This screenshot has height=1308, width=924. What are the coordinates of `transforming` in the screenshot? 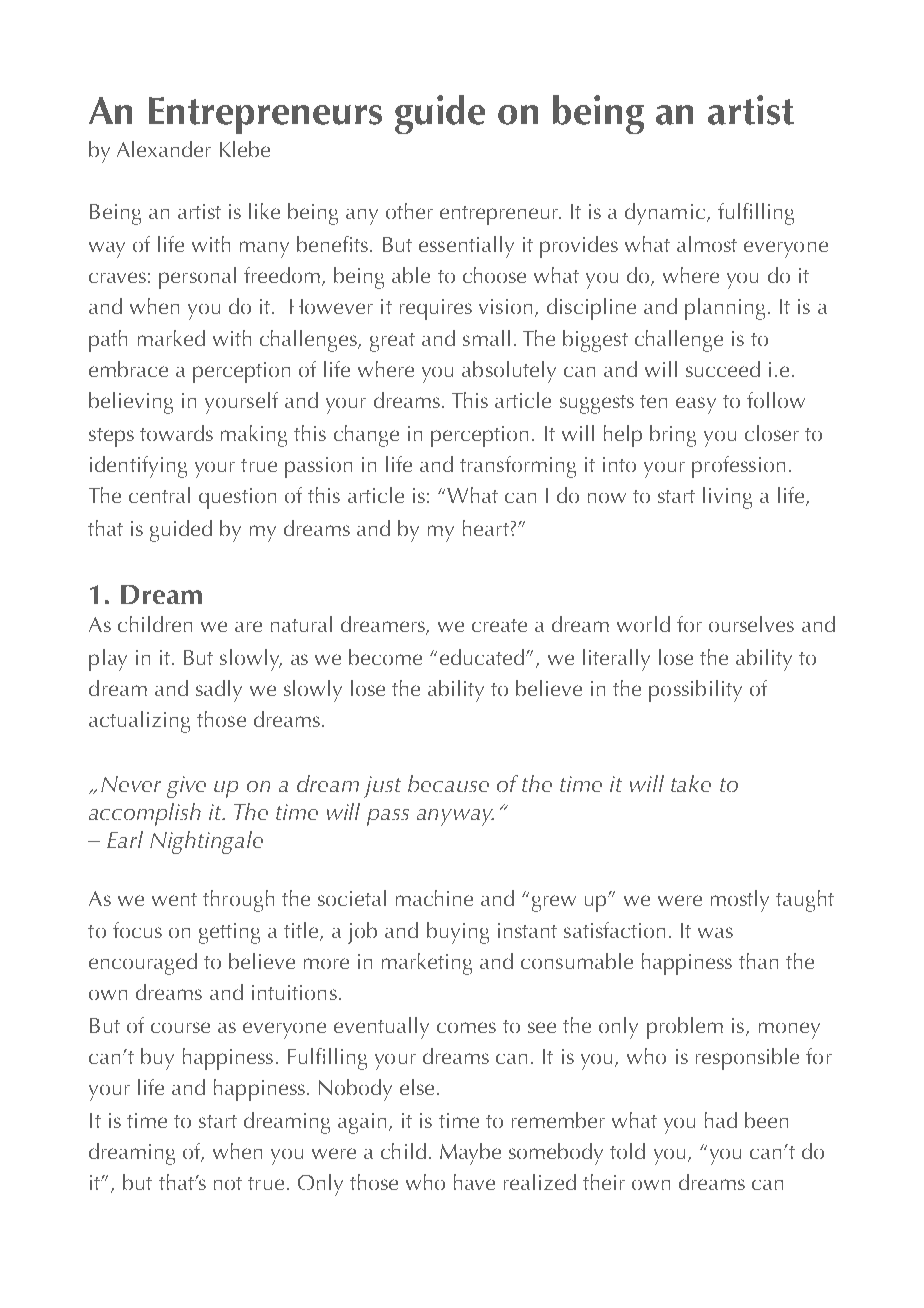 It's located at (518, 467).
